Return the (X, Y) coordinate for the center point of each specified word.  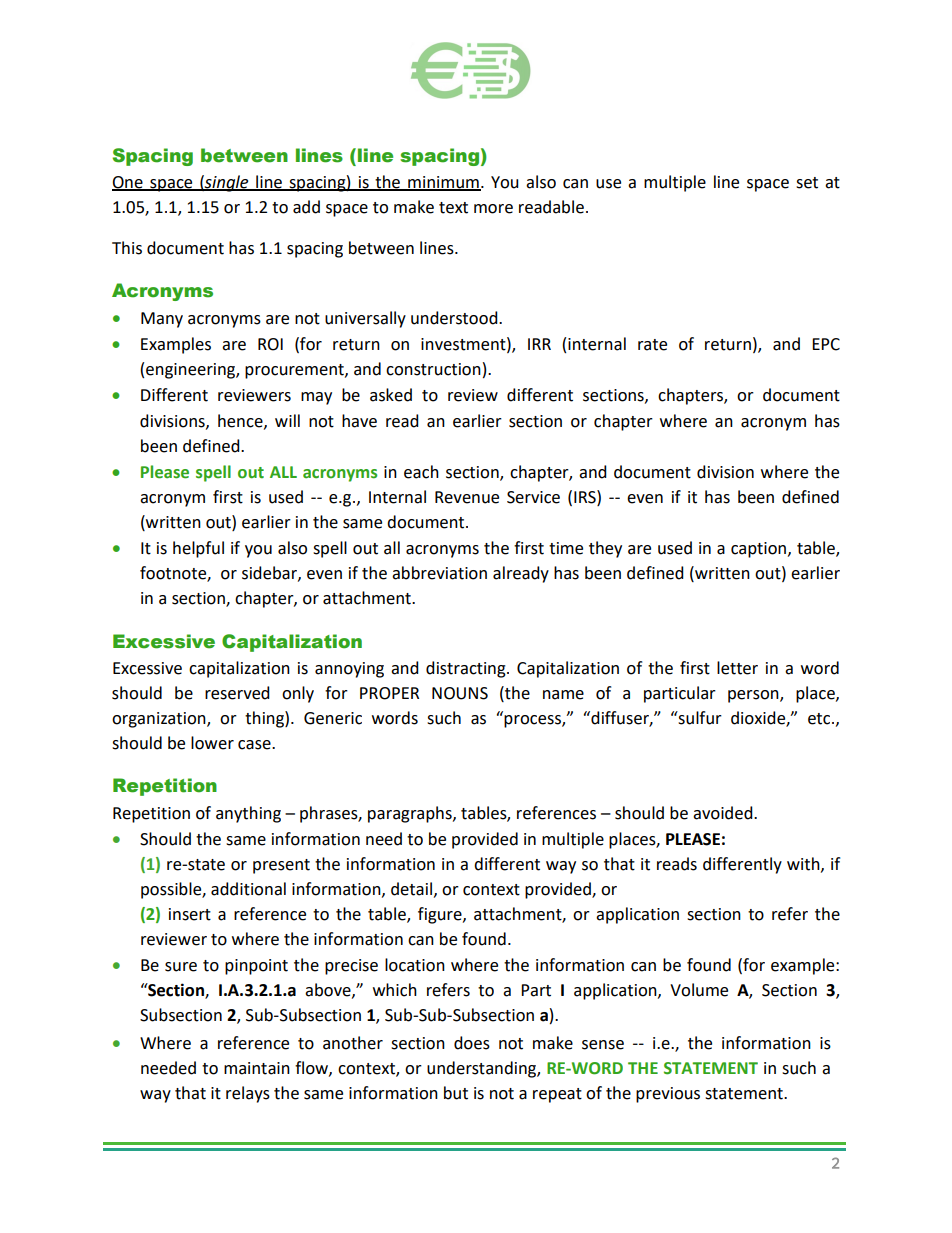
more (493, 209)
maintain (257, 1068)
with (804, 864)
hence (241, 421)
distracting (467, 669)
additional (248, 889)
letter (737, 668)
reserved (237, 693)
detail (413, 889)
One (128, 183)
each (421, 472)
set (807, 183)
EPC (826, 344)
